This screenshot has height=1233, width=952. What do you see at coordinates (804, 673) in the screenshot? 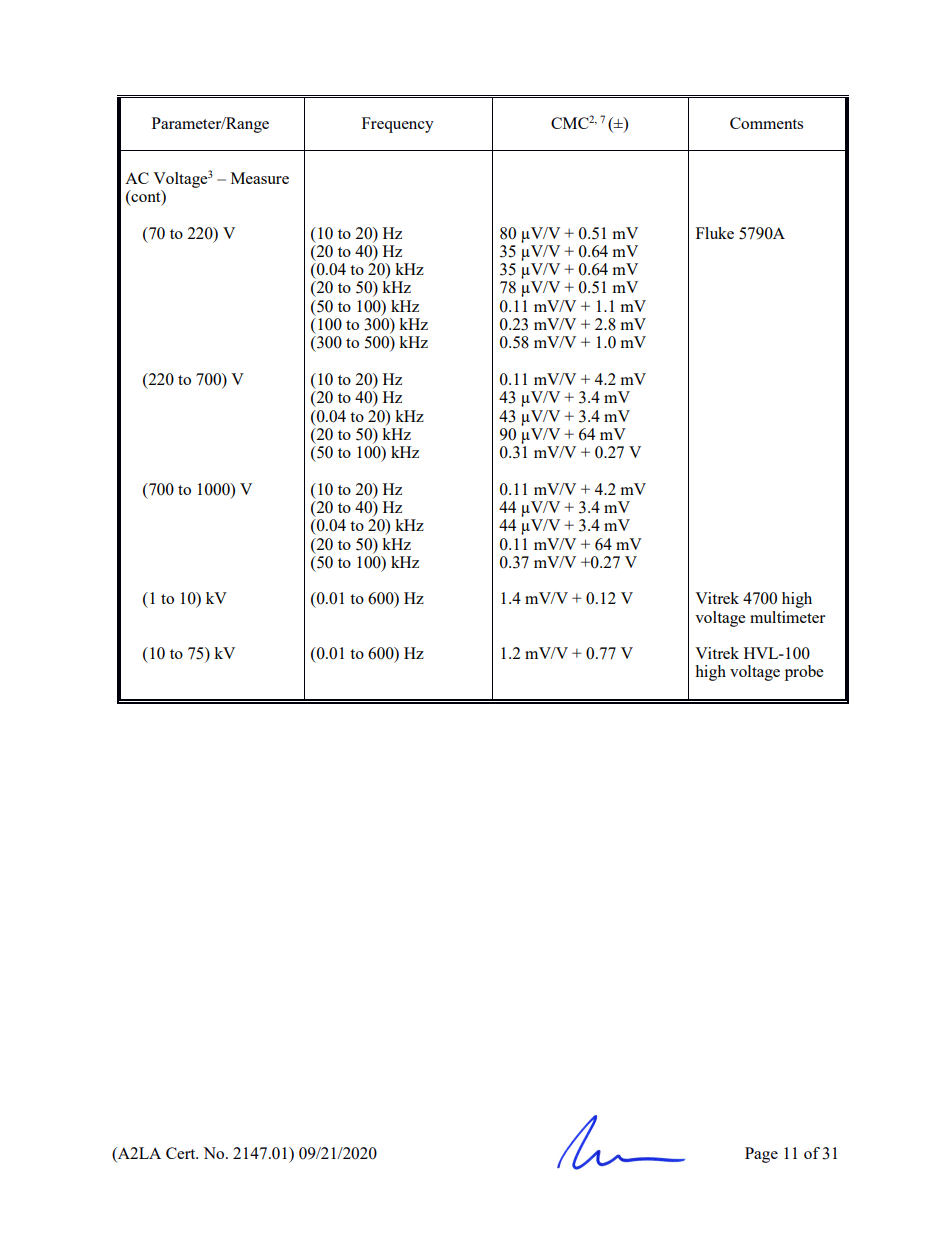
I see `probe` at bounding box center [804, 673].
